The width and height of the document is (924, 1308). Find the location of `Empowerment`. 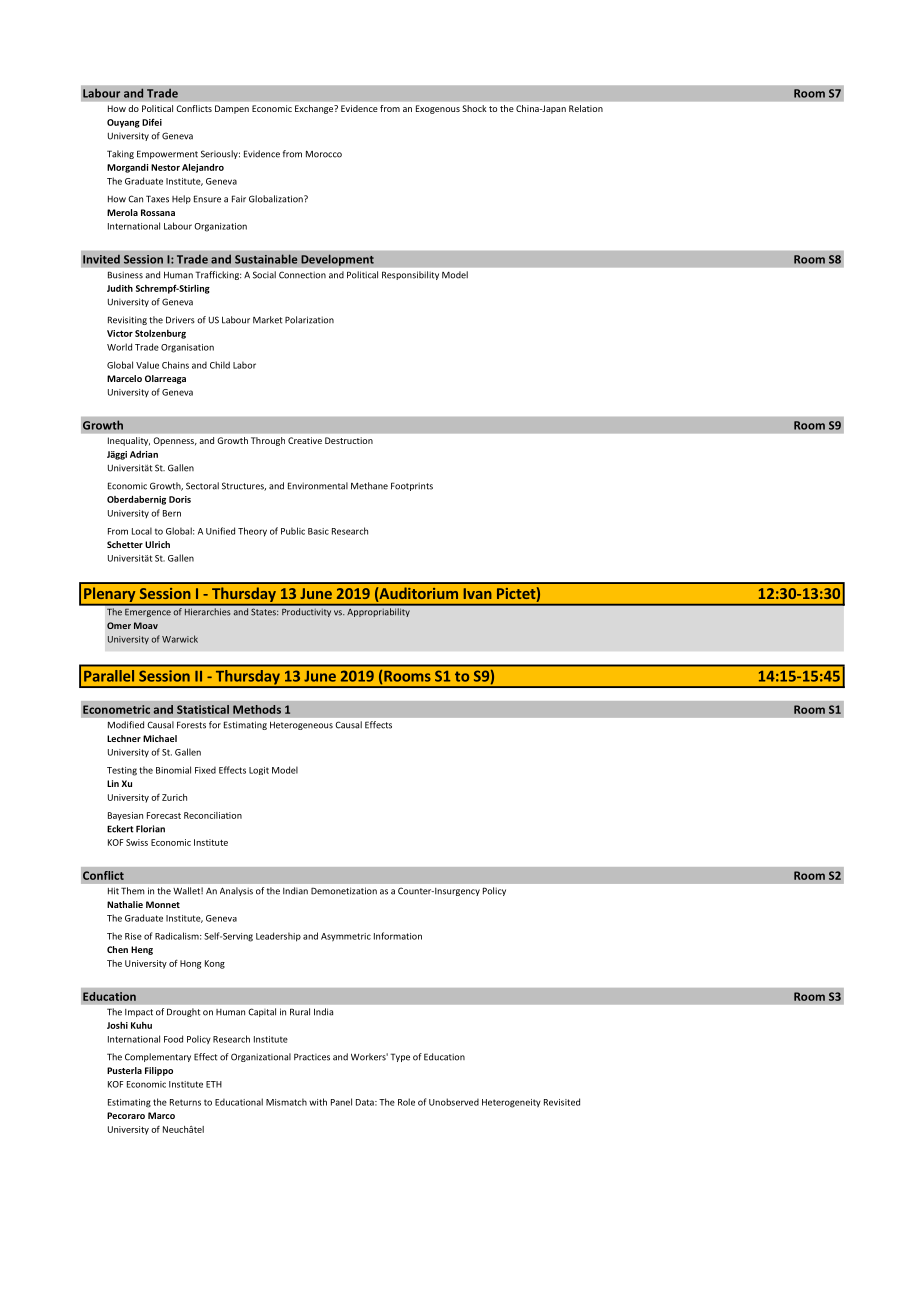

Empowerment is located at coordinates (167, 154).
